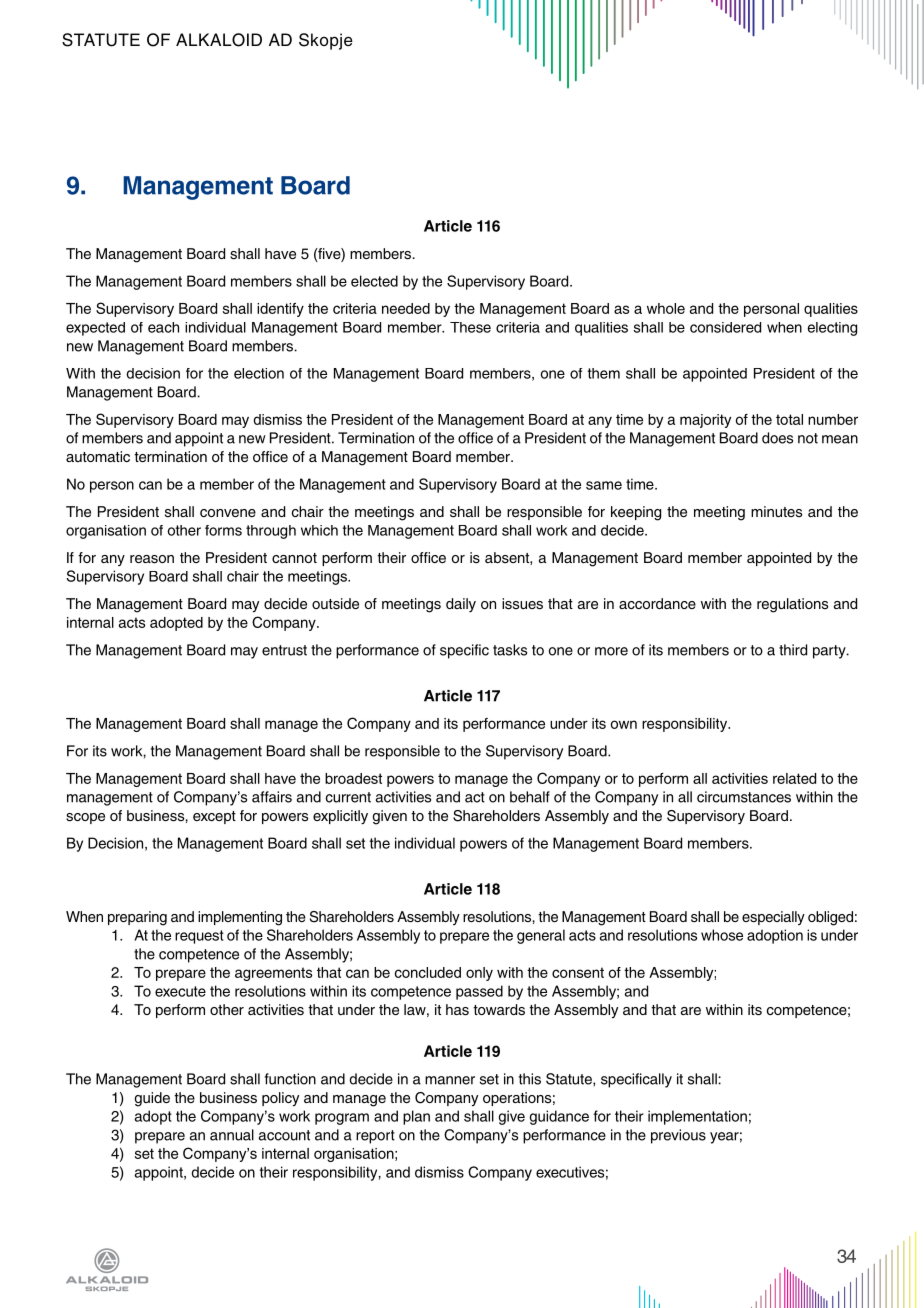 Image resolution: width=924 pixels, height=1308 pixels. I want to click on general, so click(541, 936).
